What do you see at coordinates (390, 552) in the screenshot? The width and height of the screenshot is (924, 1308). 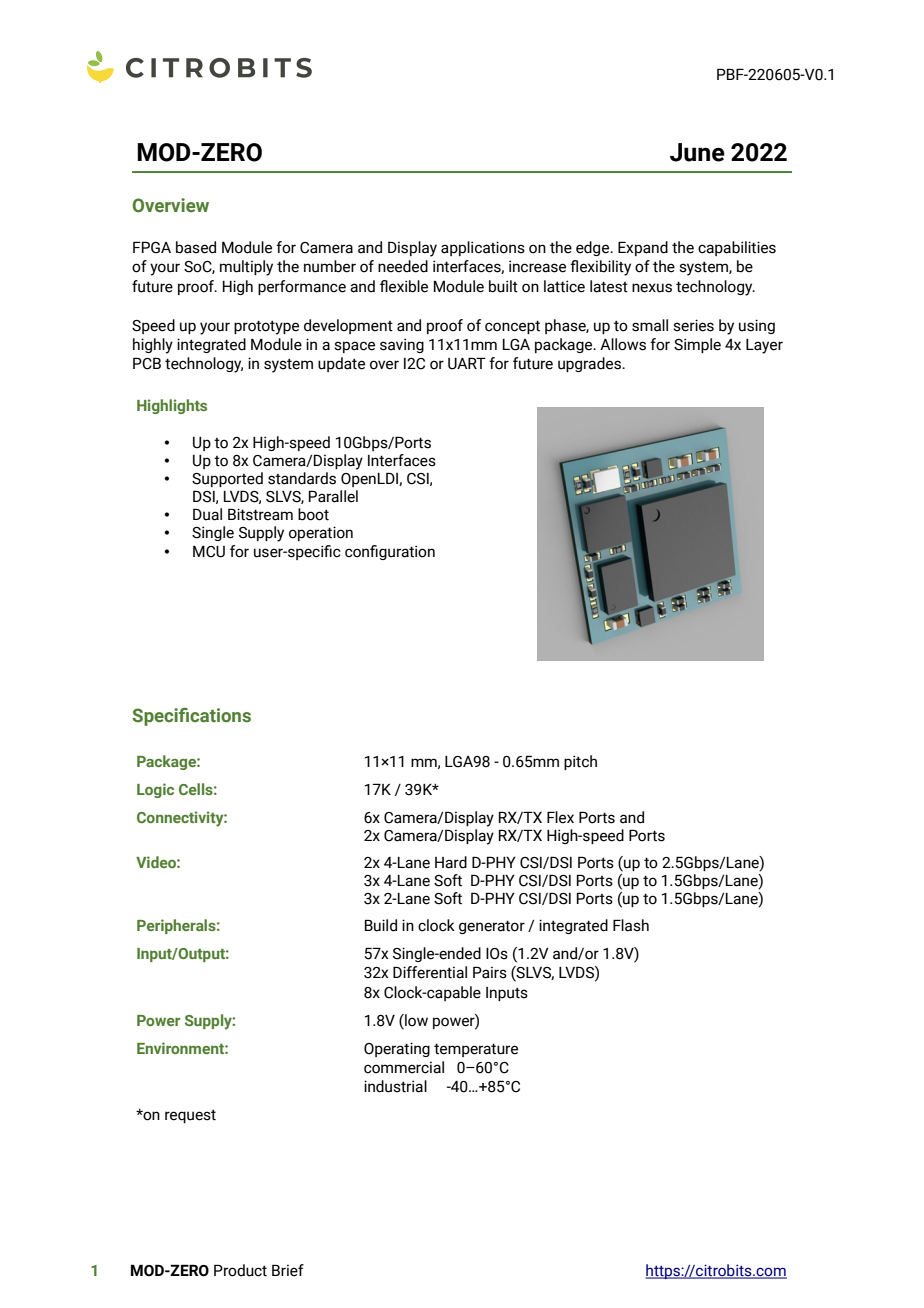 I see `configuration` at bounding box center [390, 552].
